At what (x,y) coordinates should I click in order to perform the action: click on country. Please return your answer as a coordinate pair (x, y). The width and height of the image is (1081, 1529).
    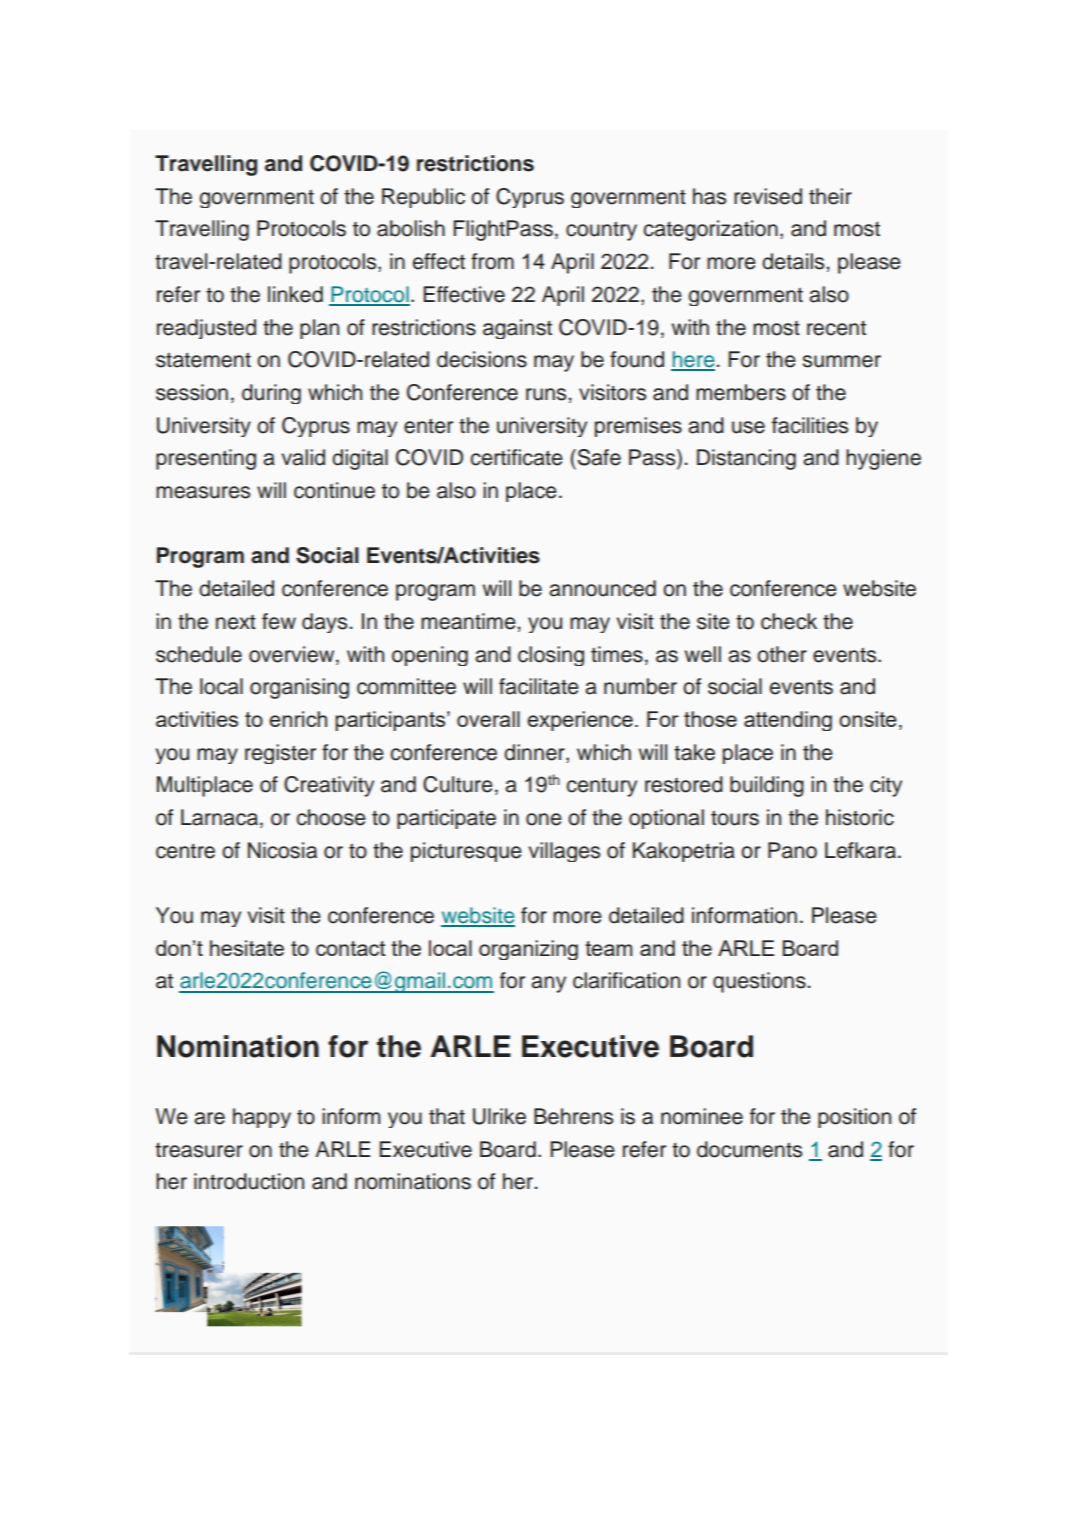
    Looking at the image, I should click on (601, 231).
